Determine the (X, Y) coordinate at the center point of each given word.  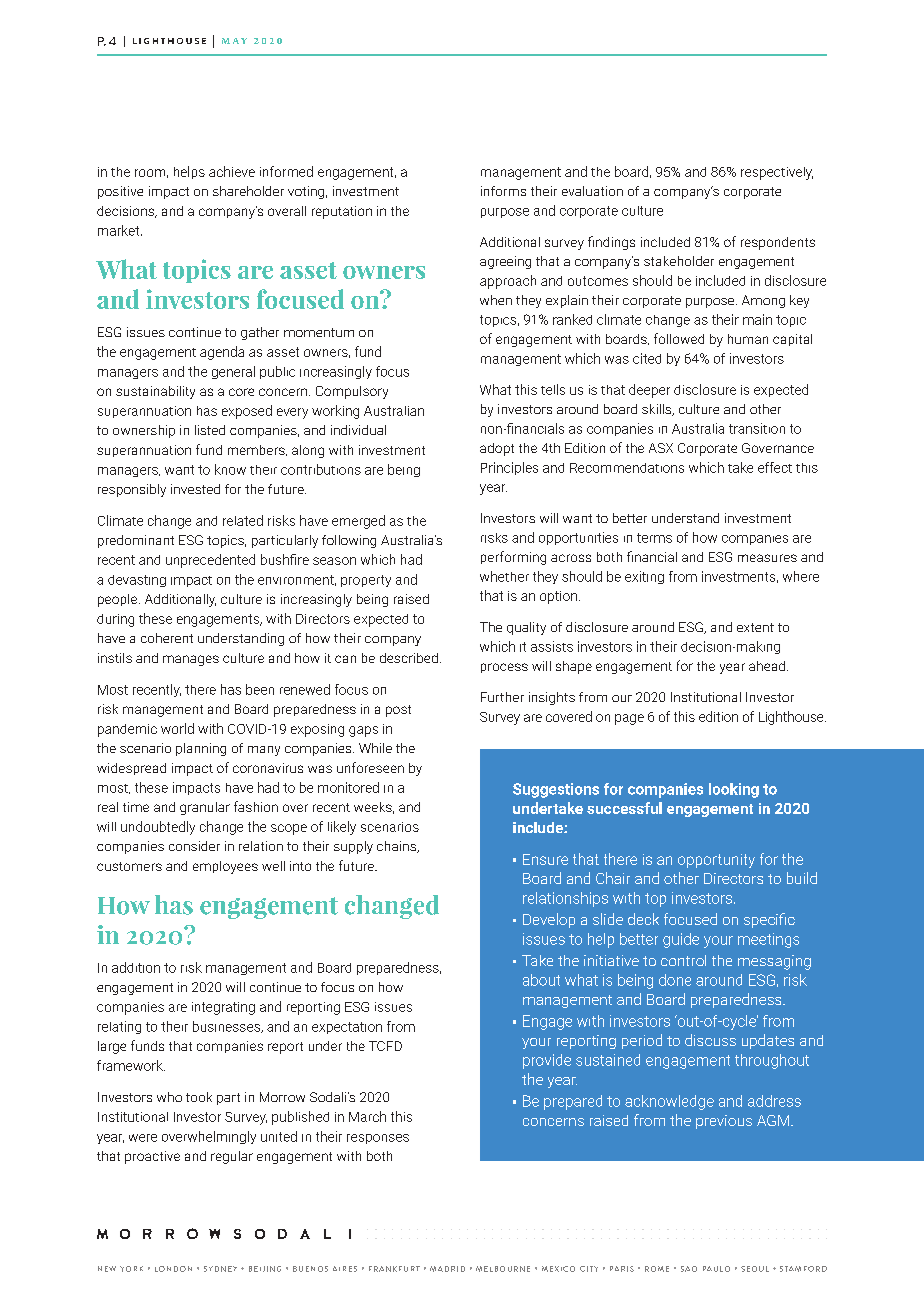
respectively (777, 173)
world (177, 728)
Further (502, 697)
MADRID (447, 1269)
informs (503, 191)
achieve (232, 171)
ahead (768, 666)
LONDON (173, 1269)
